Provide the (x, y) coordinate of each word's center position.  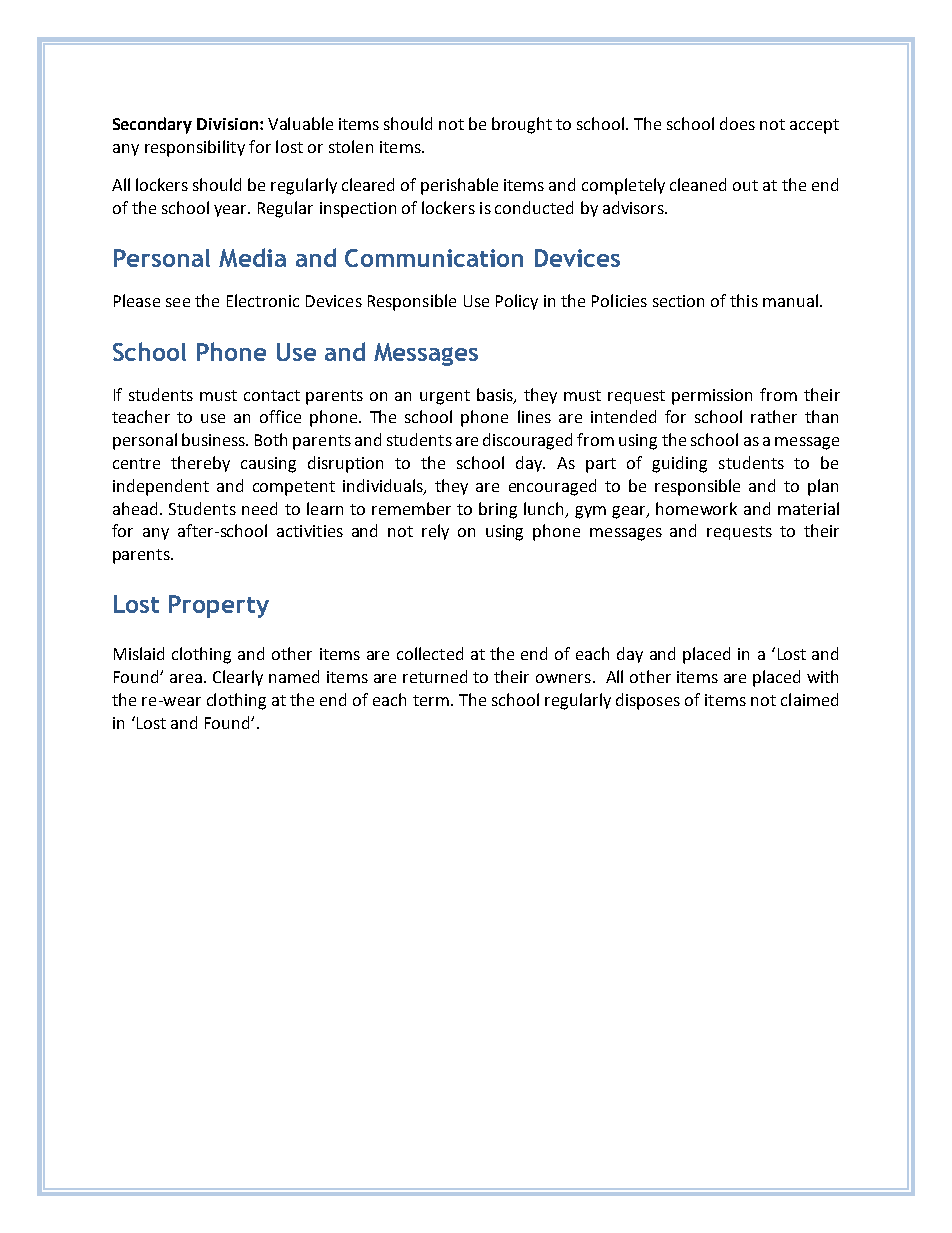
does (737, 123)
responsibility (195, 148)
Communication (434, 258)
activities (310, 531)
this (744, 300)
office (280, 416)
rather (774, 416)
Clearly (238, 678)
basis (496, 395)
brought (522, 125)
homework (696, 508)
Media (252, 257)
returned (435, 676)
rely (435, 532)
